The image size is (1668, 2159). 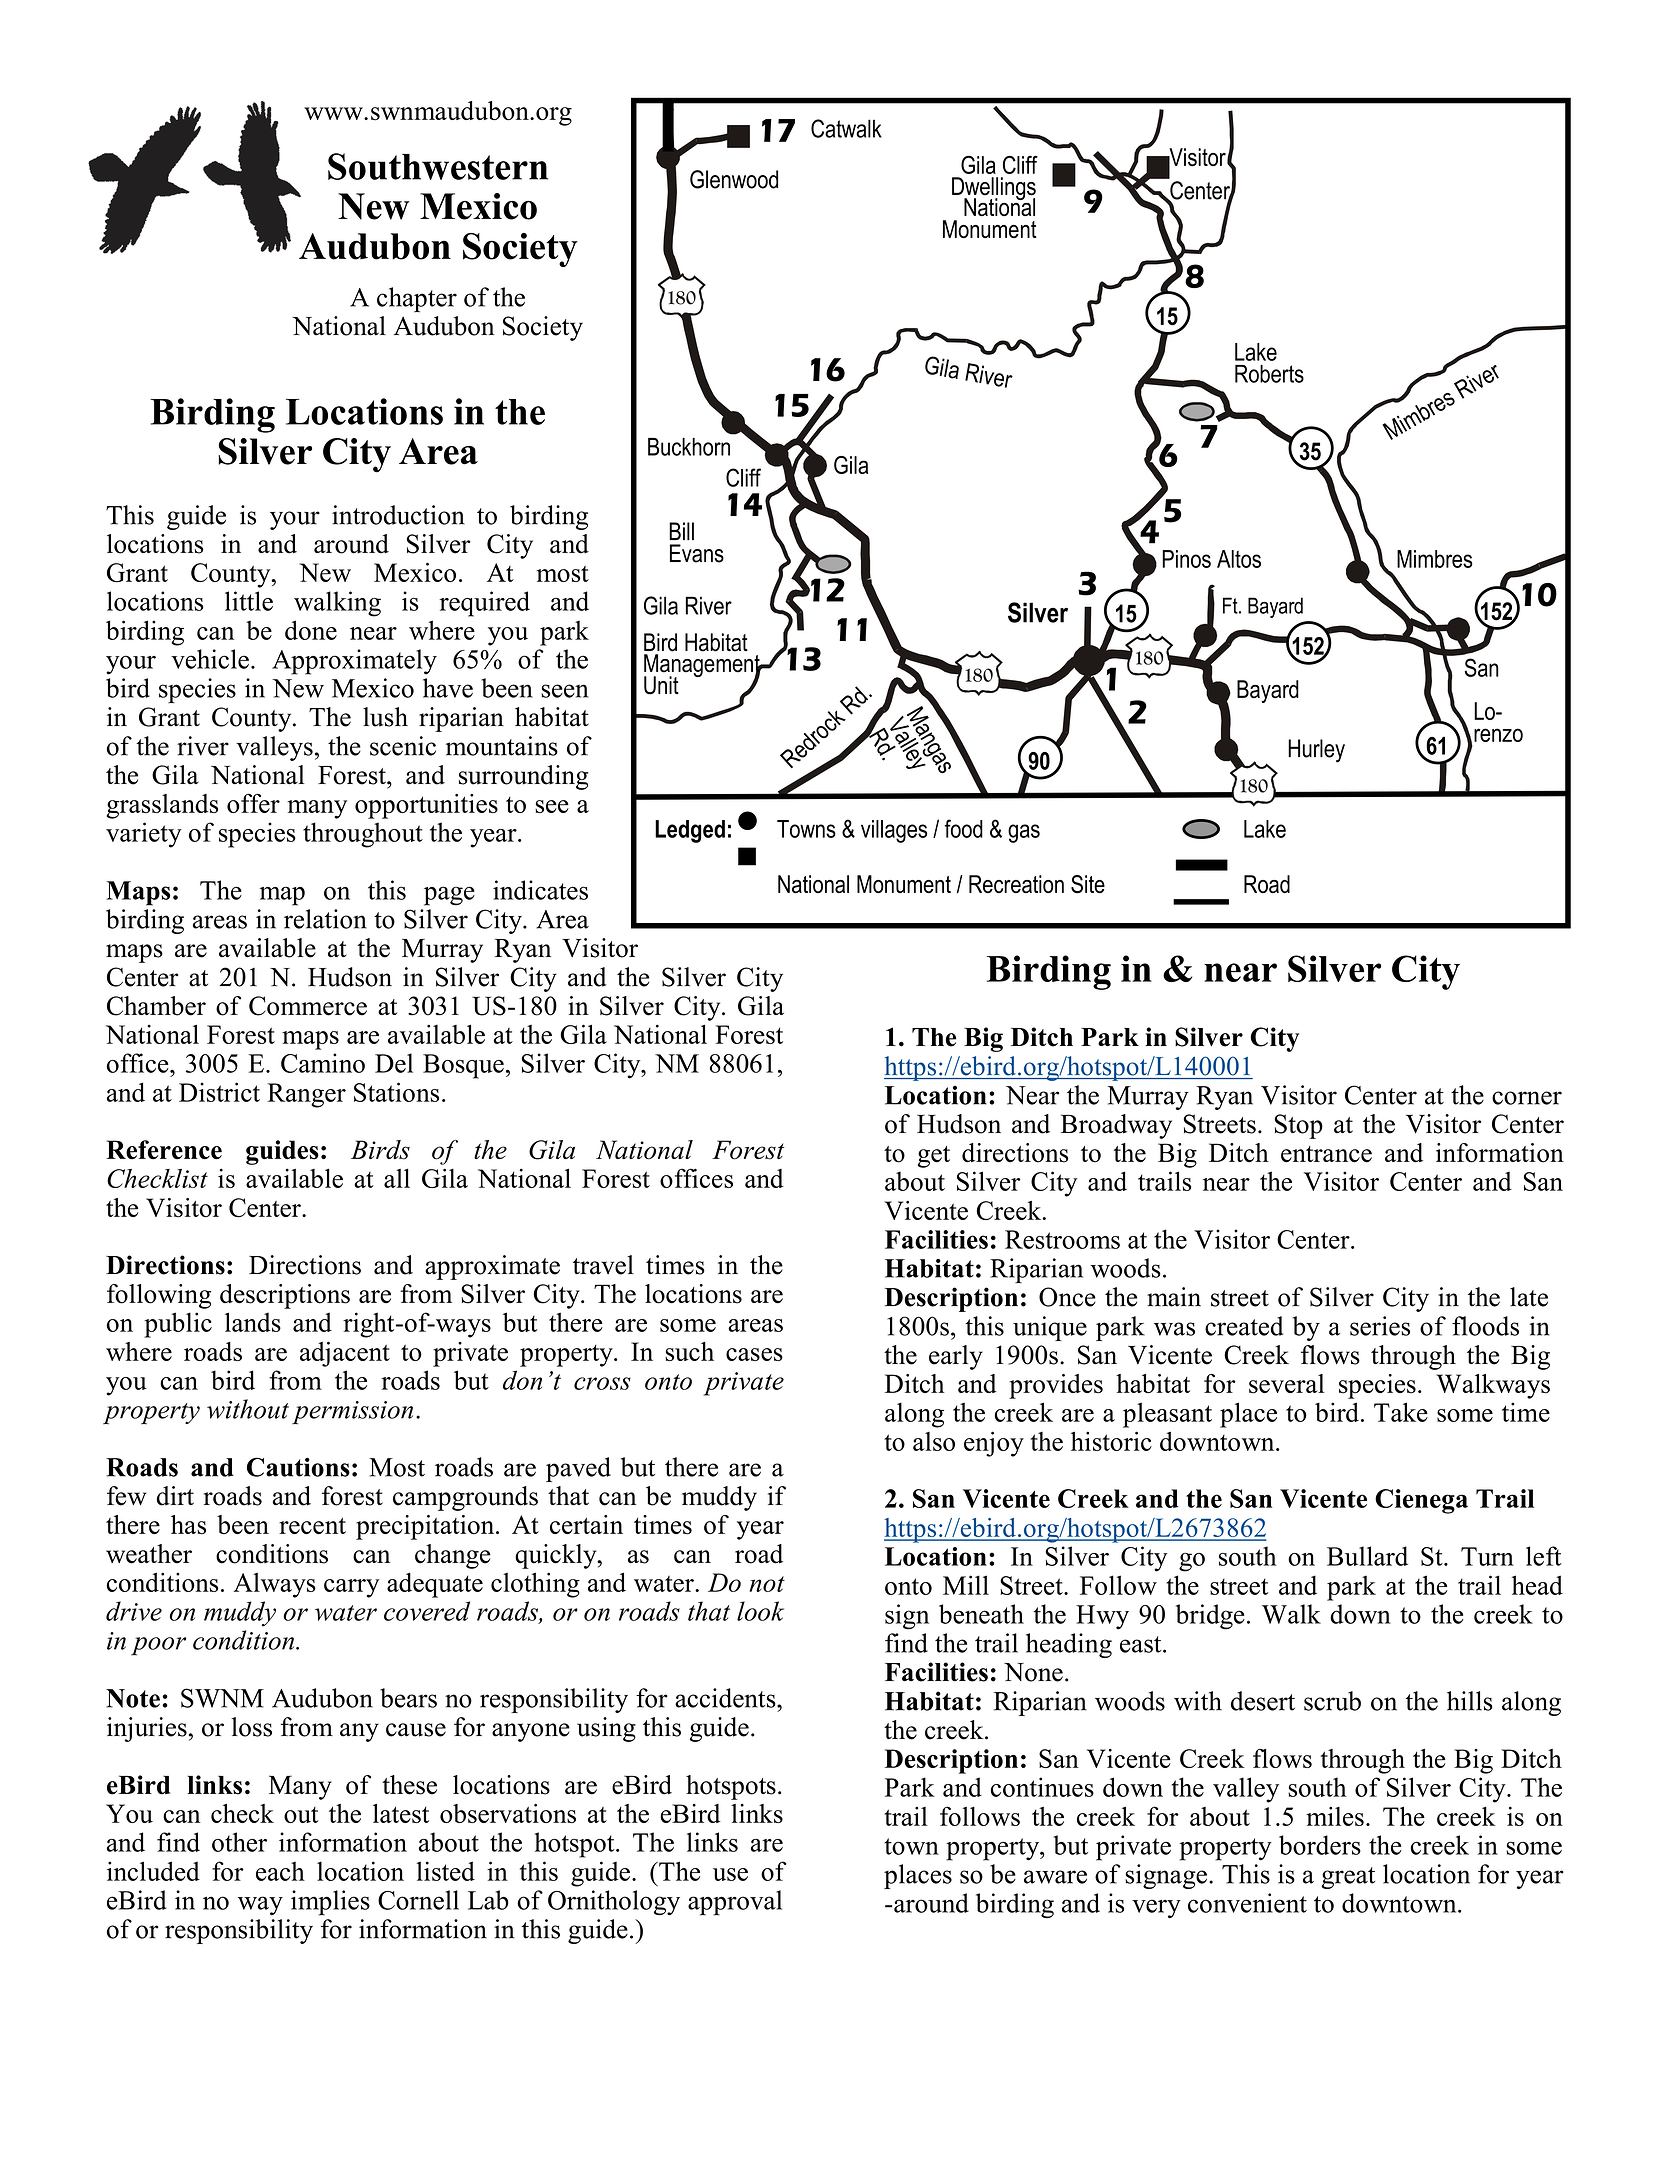 What do you see at coordinates (1269, 374) in the screenshot?
I see `Roberts` at bounding box center [1269, 374].
